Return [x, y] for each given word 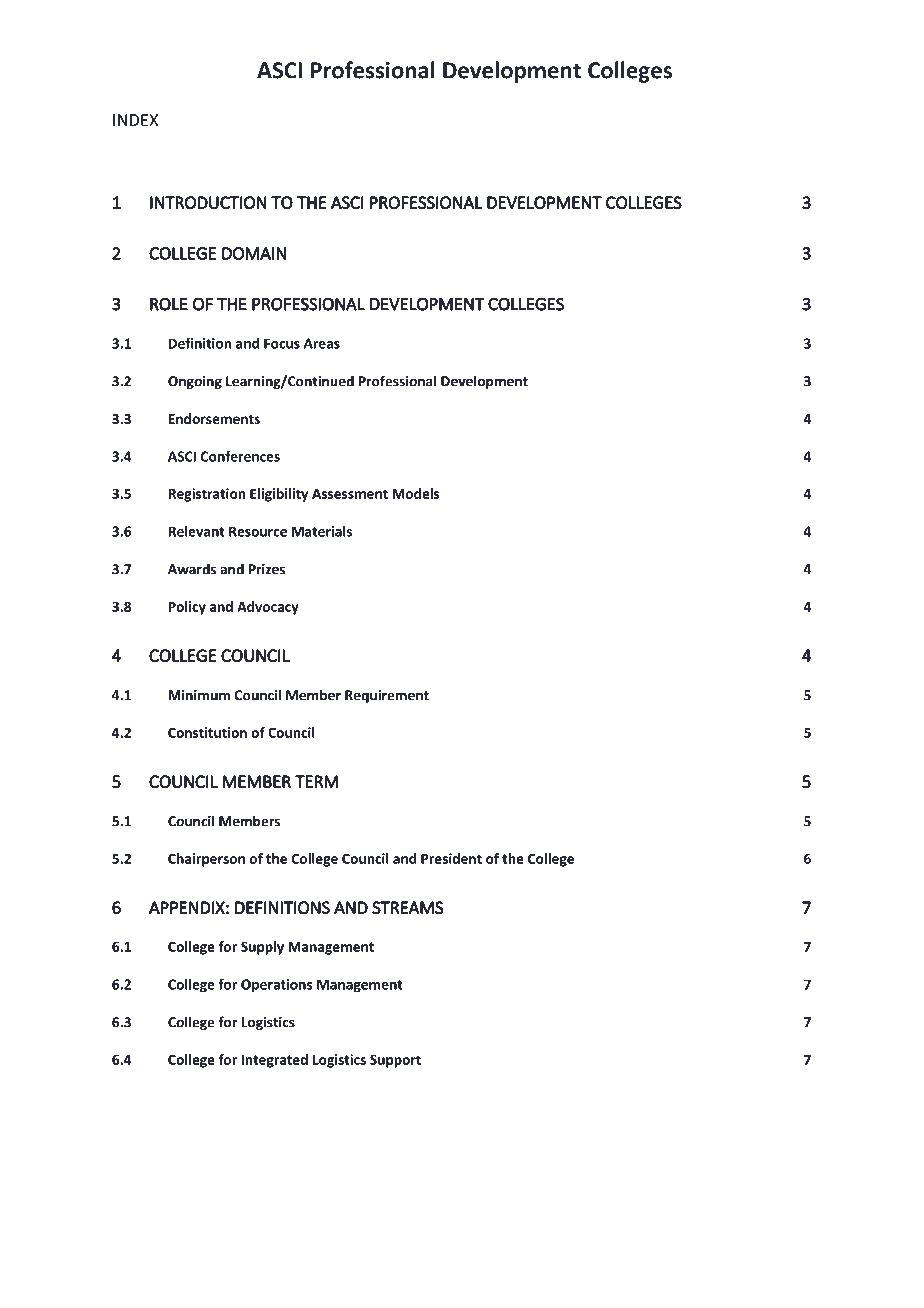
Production [228, 1213]
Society [419, 1214]
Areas [322, 343]
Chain [695, 1212]
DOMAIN [254, 253]
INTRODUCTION [208, 202]
